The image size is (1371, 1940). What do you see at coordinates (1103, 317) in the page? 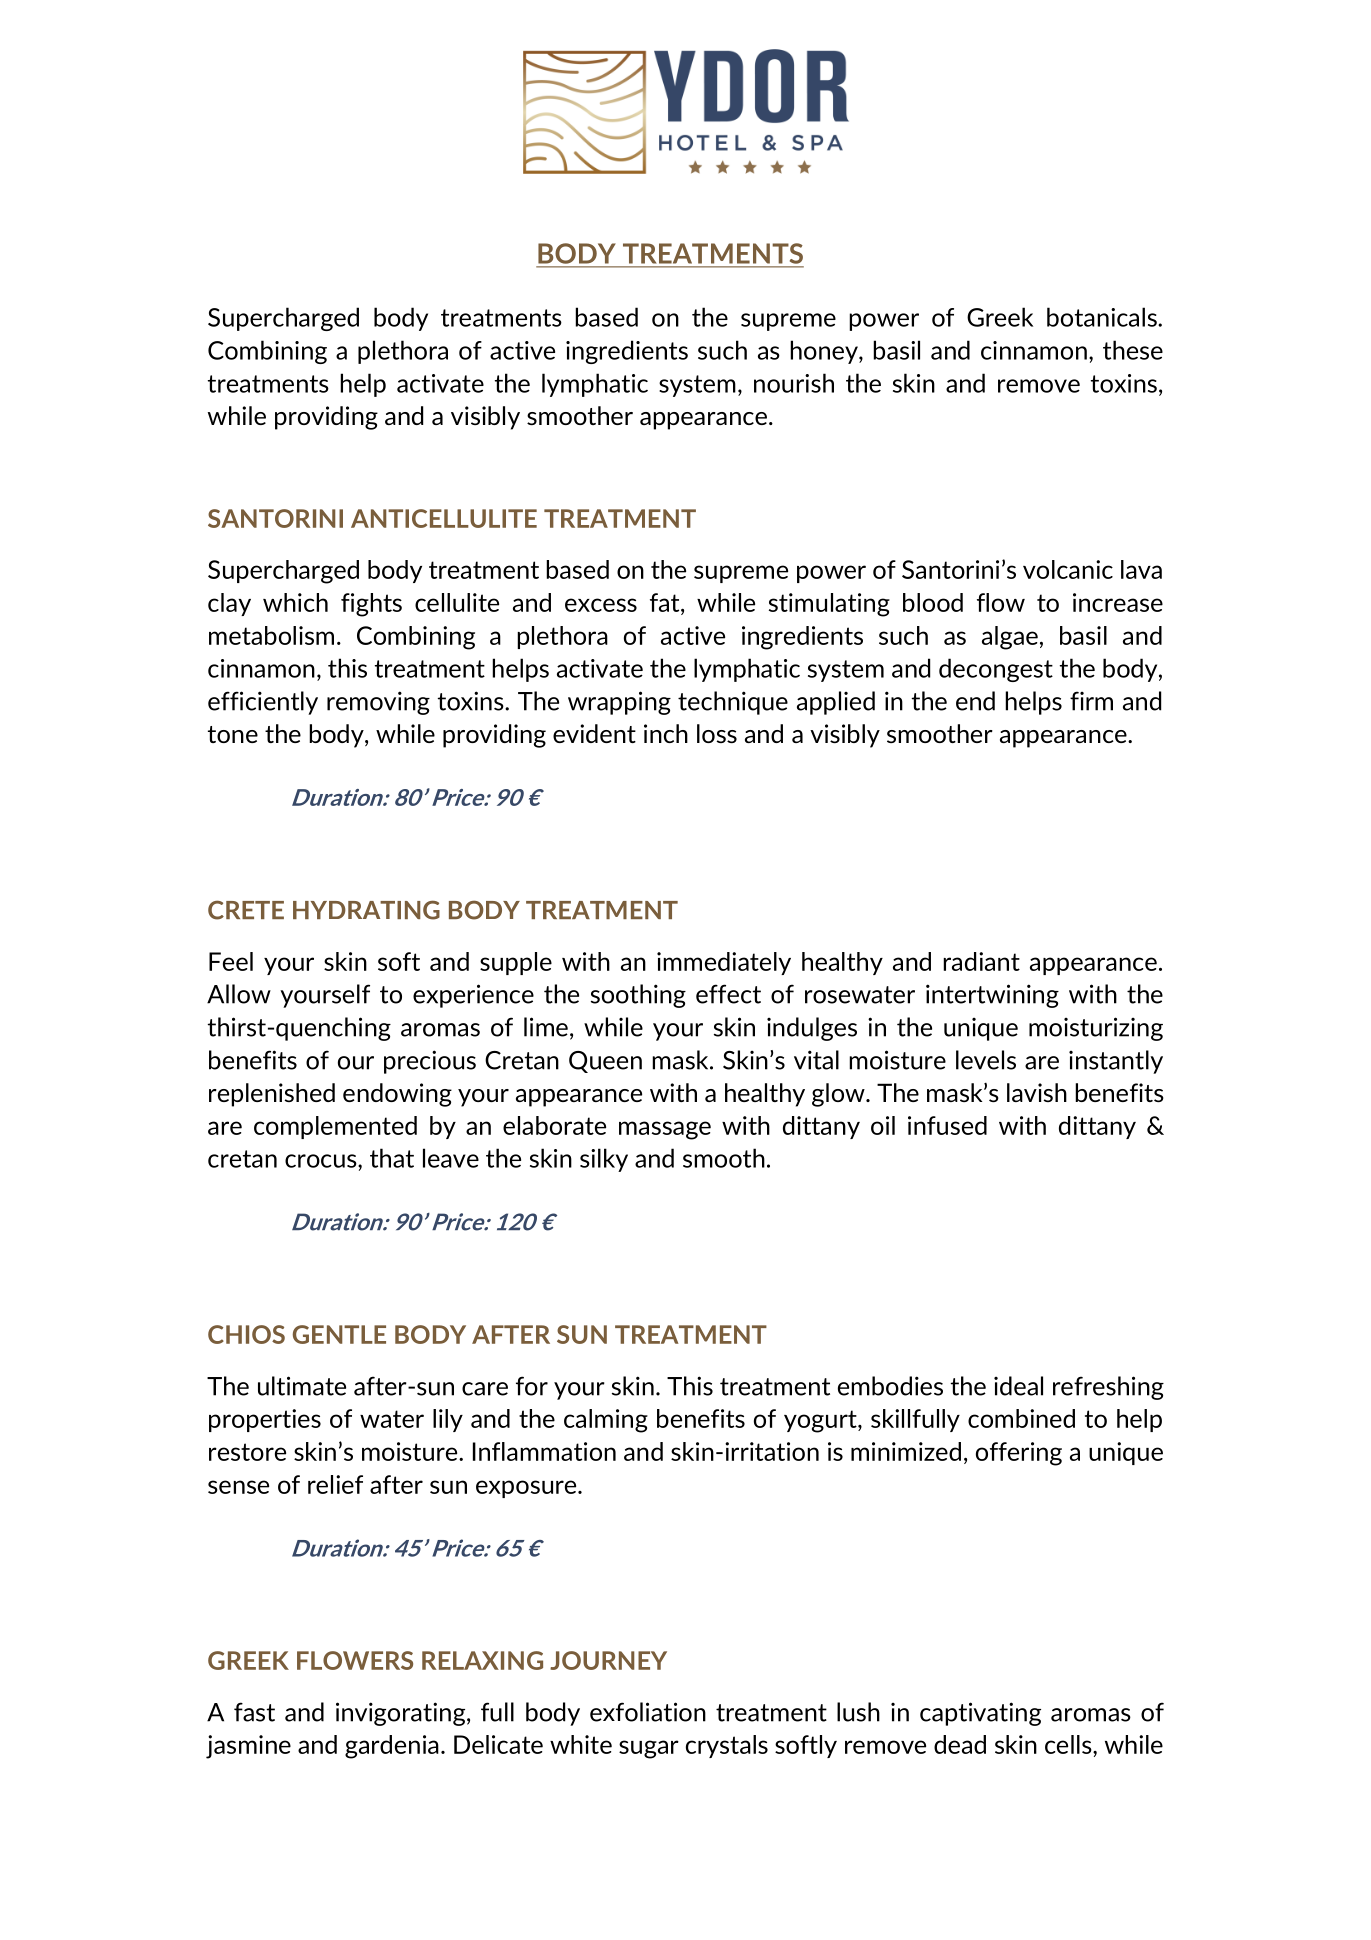
I see `botanicals` at bounding box center [1103, 317].
